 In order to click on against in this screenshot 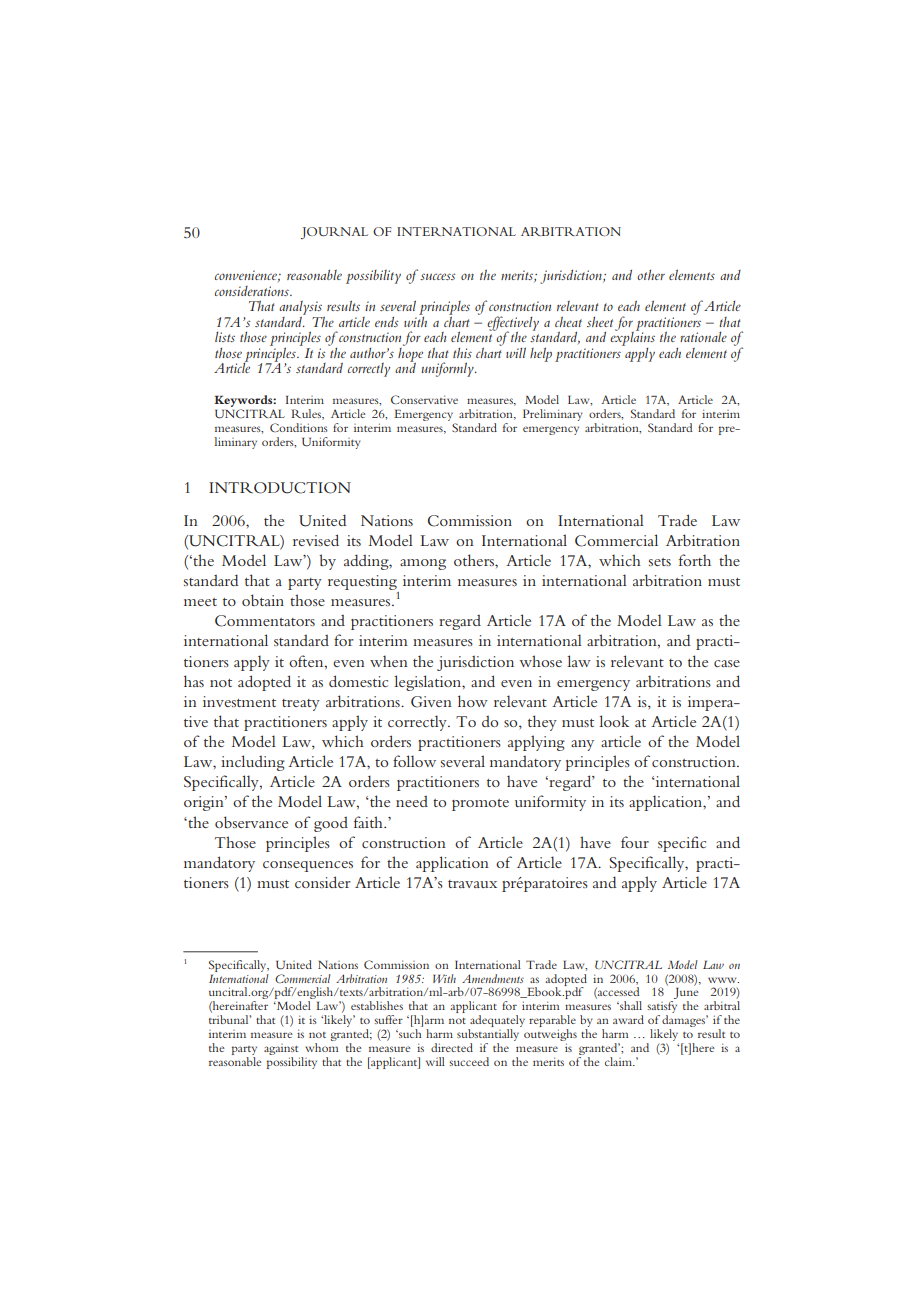, I will do `click(282, 1051)`.
